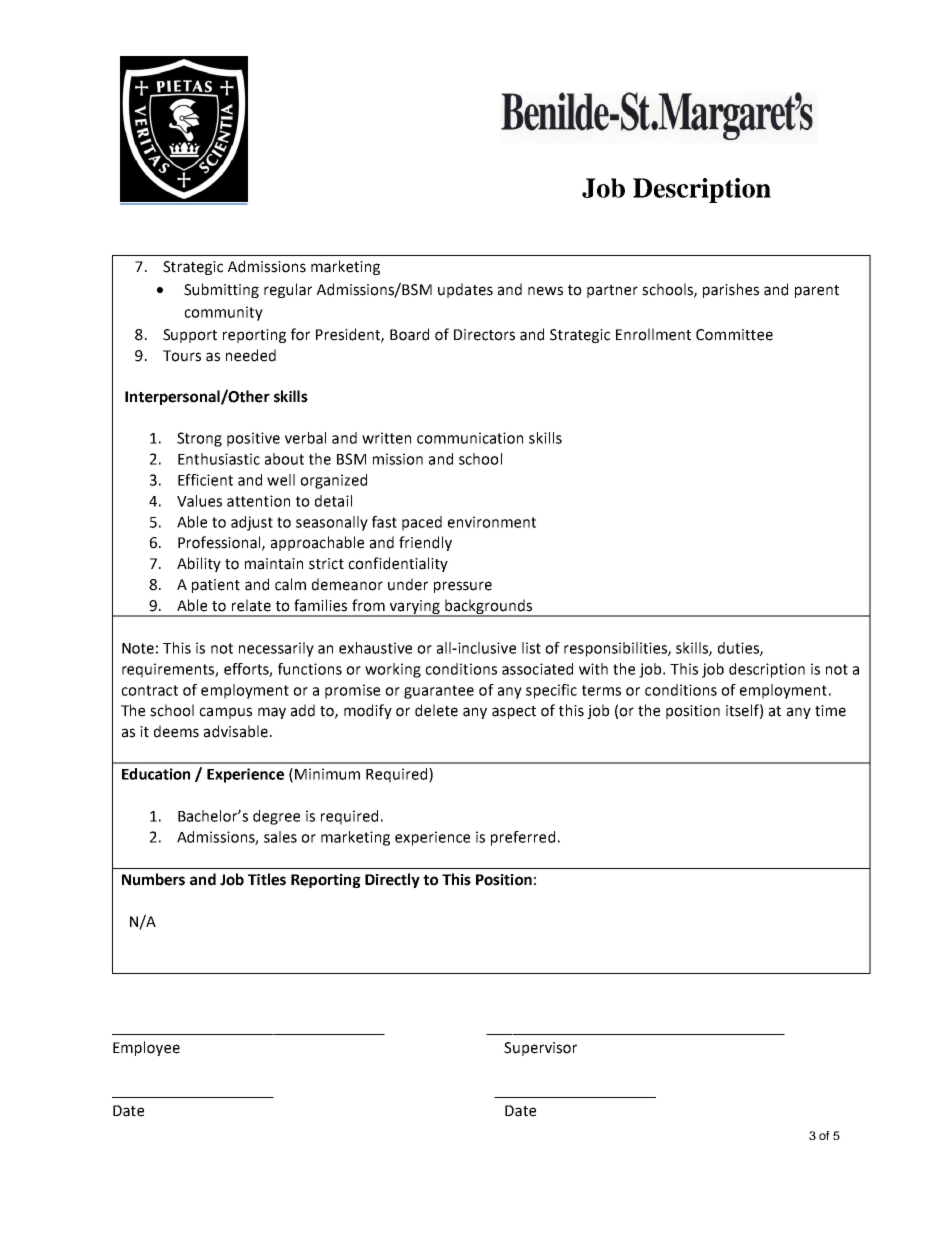 The image size is (952, 1233). I want to click on Supervisor, so click(540, 1049).
